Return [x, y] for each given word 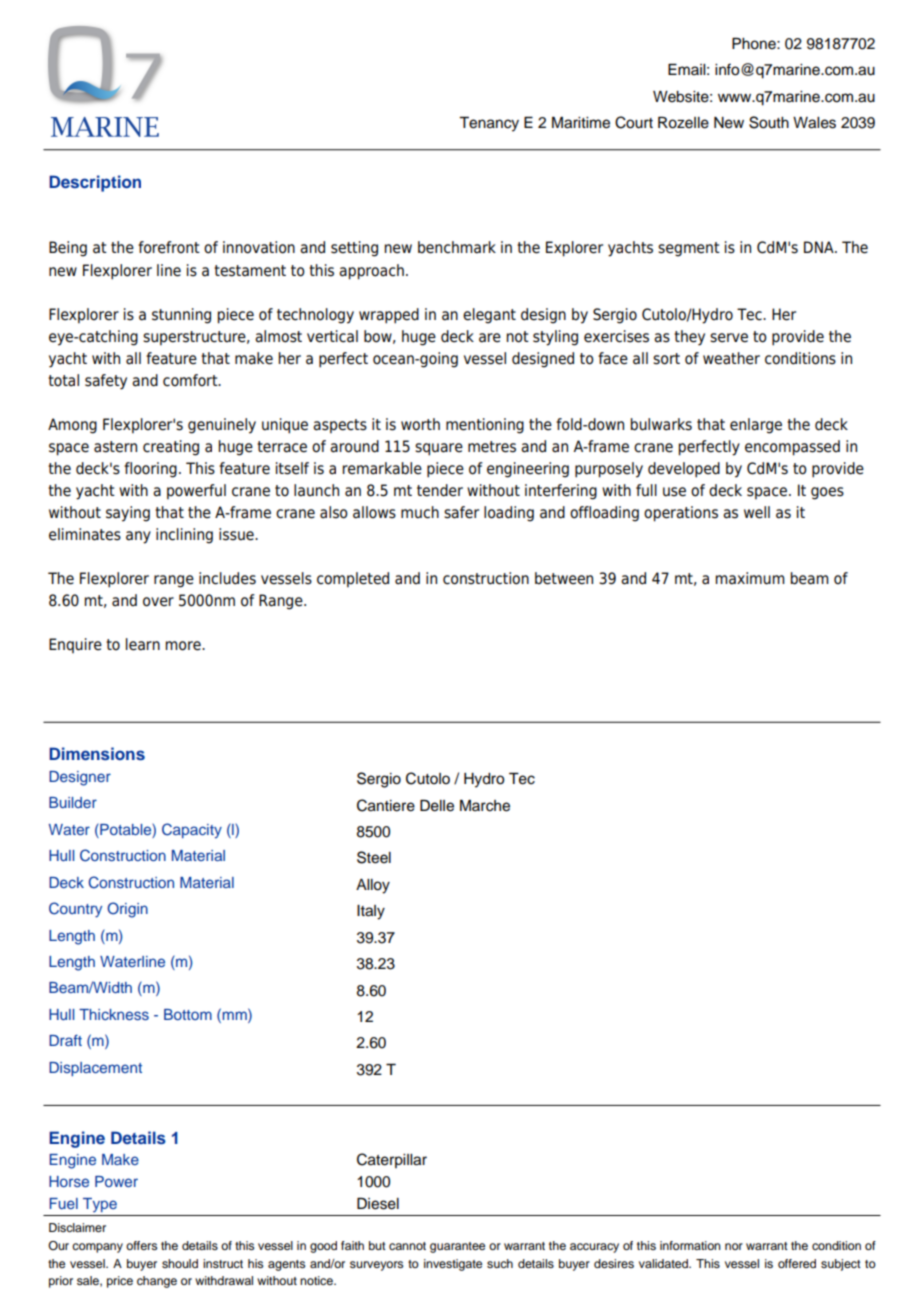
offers [141, 1245]
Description [95, 183]
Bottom [188, 1014]
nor [734, 1246]
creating [171, 448]
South [769, 122]
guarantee [457, 1247]
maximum [750, 578]
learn [143, 644]
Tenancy [489, 124]
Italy [371, 912]
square [439, 449]
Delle [437, 806]
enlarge [756, 426]
